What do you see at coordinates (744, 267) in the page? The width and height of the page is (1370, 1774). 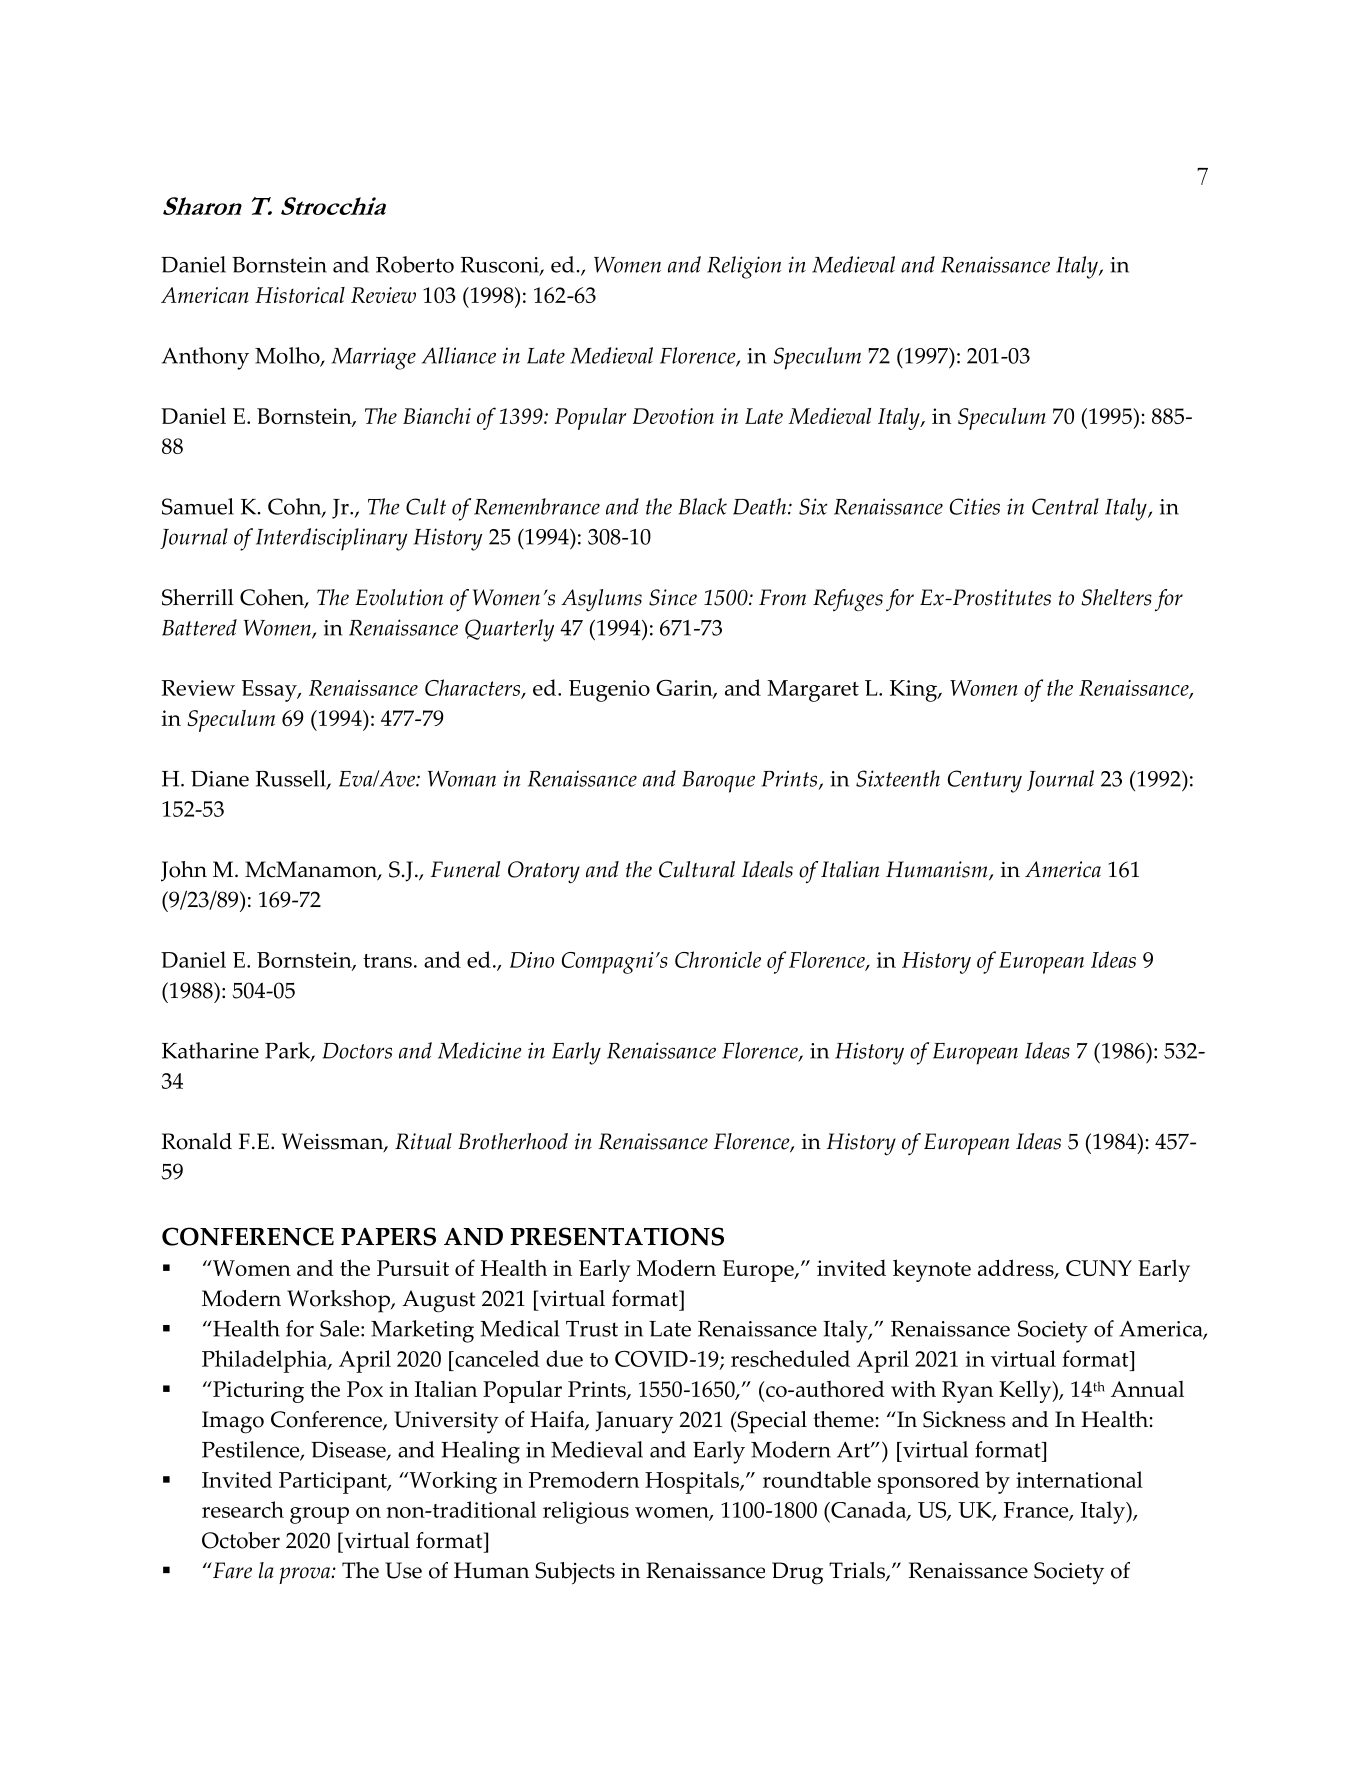 I see `Religion` at bounding box center [744, 267].
